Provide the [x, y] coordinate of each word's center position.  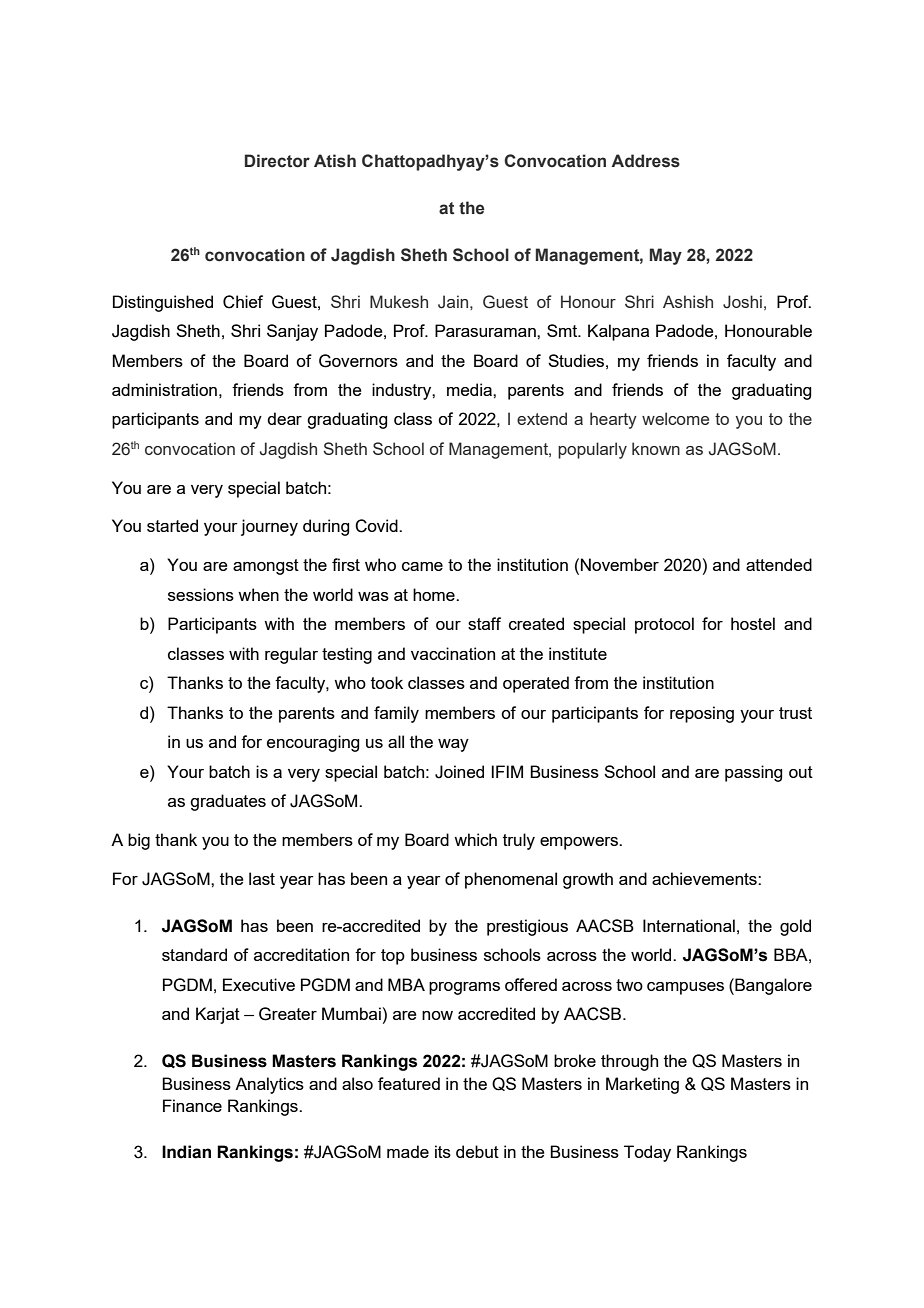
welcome [675, 418]
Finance [192, 1105]
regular [291, 655]
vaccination [453, 653]
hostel [753, 623]
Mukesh [399, 301]
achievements [705, 878]
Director [277, 161]
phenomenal [511, 880]
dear [284, 418]
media [470, 389]
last [262, 878]
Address [645, 161]
